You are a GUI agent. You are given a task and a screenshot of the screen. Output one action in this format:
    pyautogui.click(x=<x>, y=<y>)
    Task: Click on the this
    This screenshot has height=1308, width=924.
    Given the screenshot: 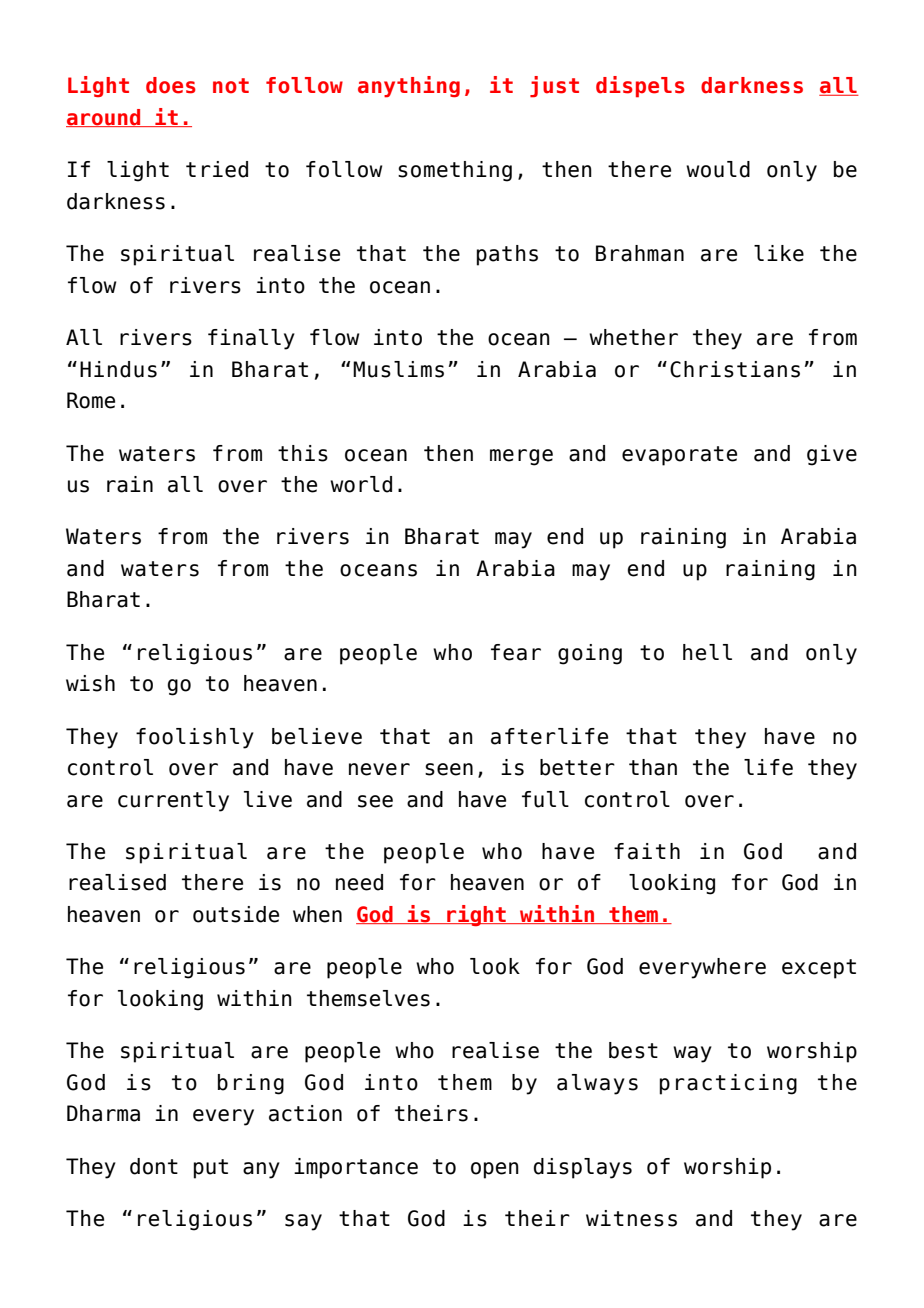 What is the action you would take?
    pyautogui.click(x=303, y=453)
